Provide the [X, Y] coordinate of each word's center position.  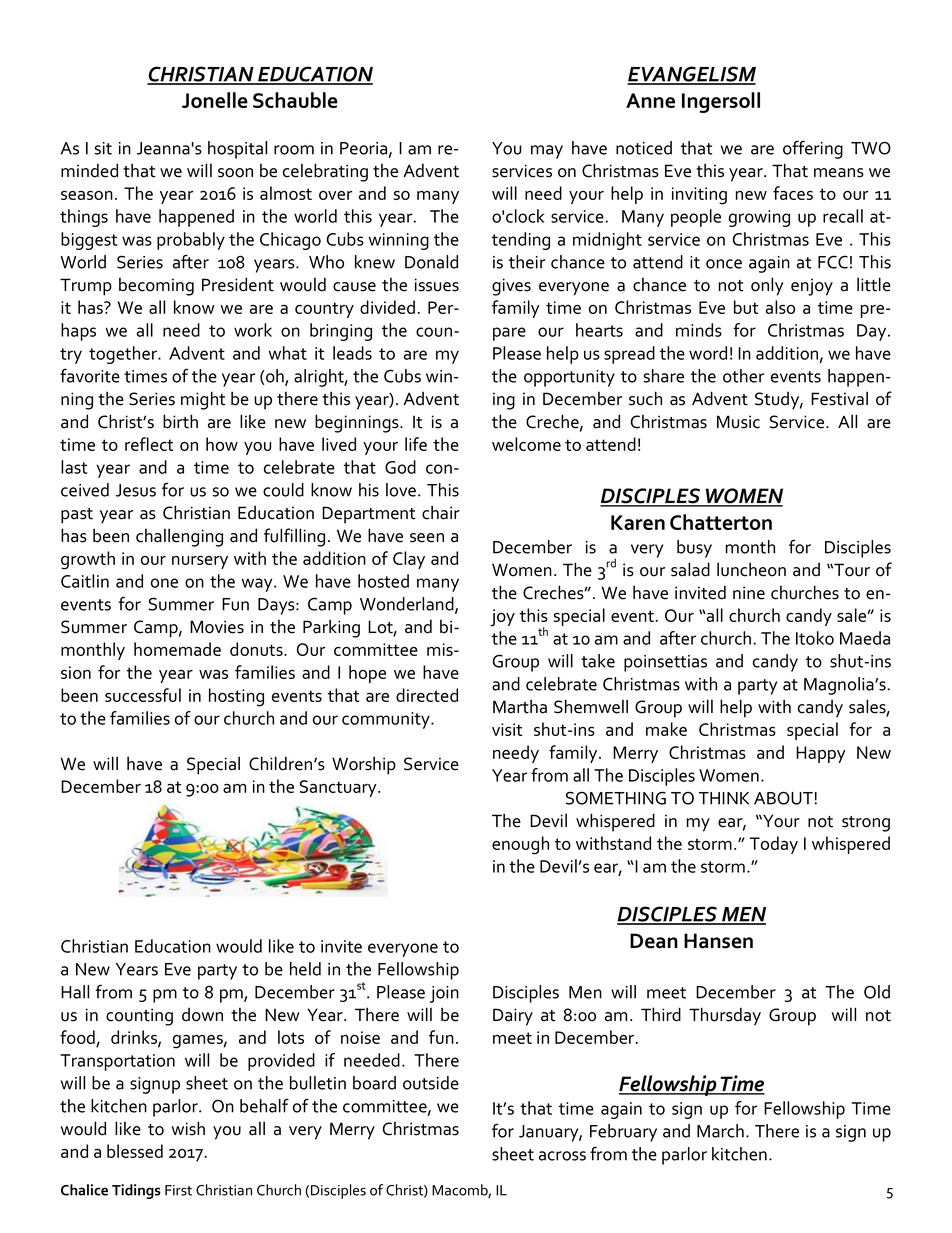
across [562, 1156]
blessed [135, 1151]
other [743, 376]
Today [774, 845]
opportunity [569, 378]
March [720, 1131]
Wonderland [408, 605]
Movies [217, 627]
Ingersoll [721, 102]
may [547, 152]
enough [520, 845]
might [203, 400]
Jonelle [215, 100]
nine [749, 593]
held [305, 969]
